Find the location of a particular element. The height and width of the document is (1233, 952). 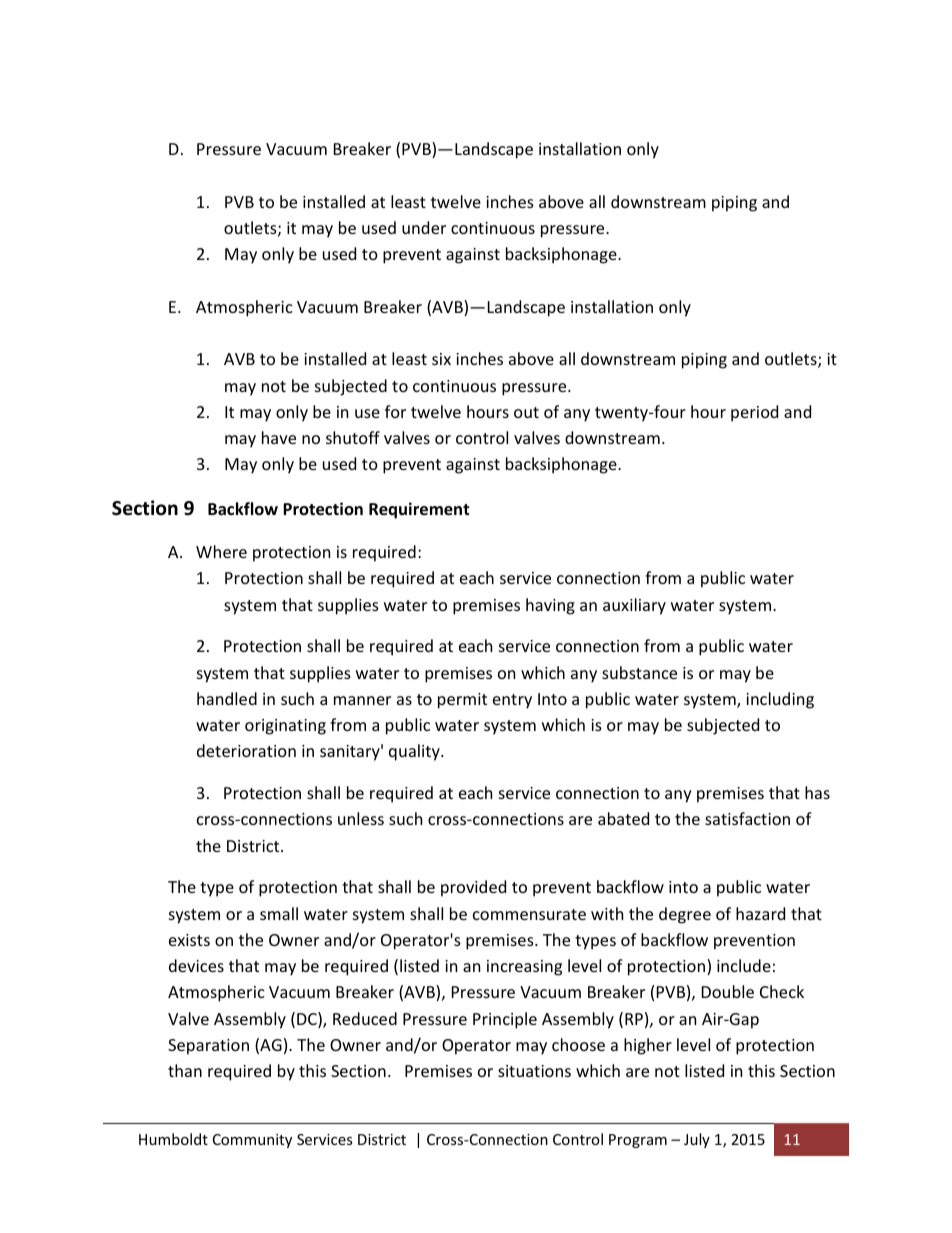

July is located at coordinates (697, 1140).
